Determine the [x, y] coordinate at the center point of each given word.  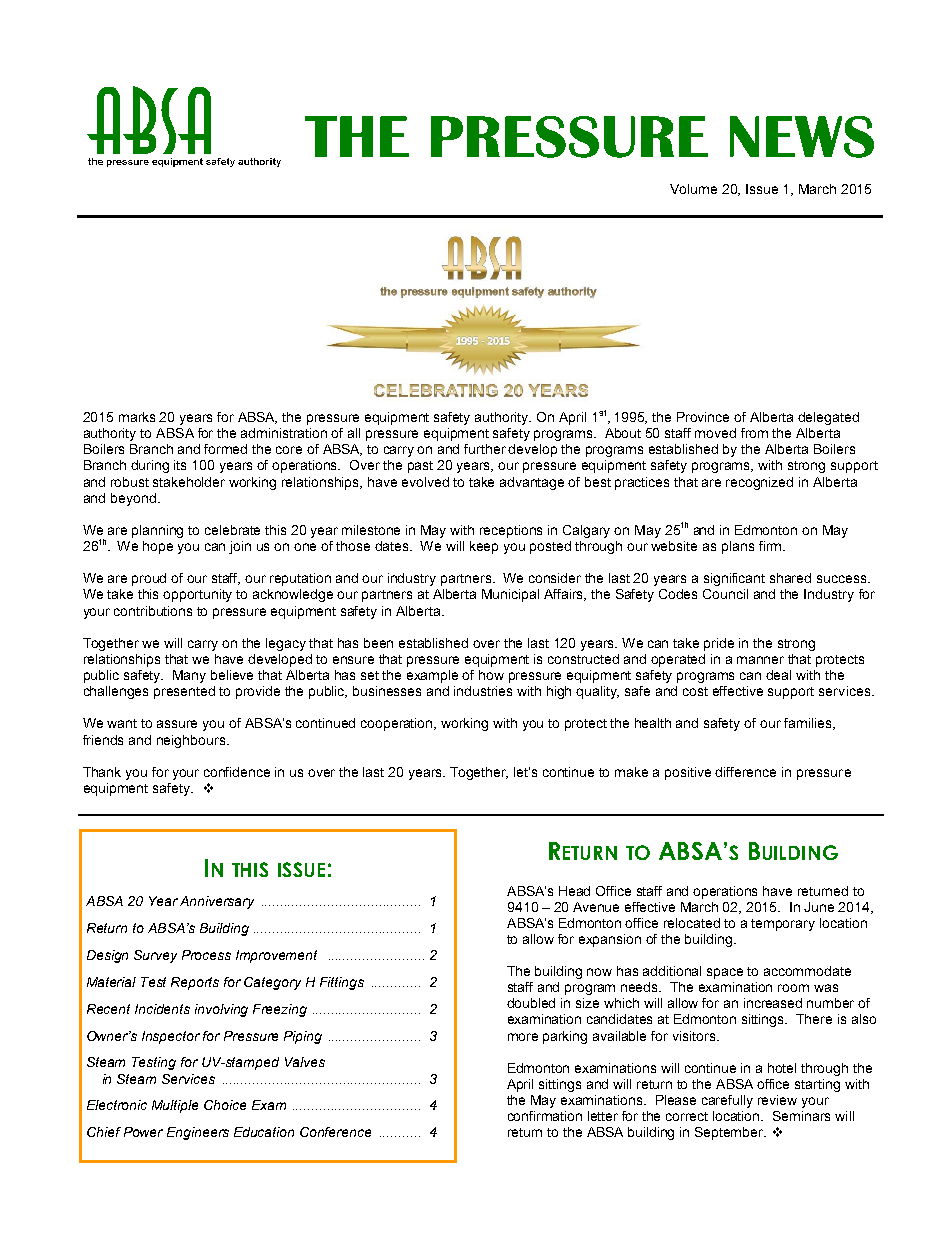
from [754, 433]
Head [574, 891]
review [777, 1100]
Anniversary [217, 902]
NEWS [802, 137]
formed [225, 449]
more [523, 1037]
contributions [153, 611]
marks [137, 417]
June [819, 907]
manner [760, 660]
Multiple [175, 1106]
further [485, 449]
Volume [693, 189]
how [491, 675]
